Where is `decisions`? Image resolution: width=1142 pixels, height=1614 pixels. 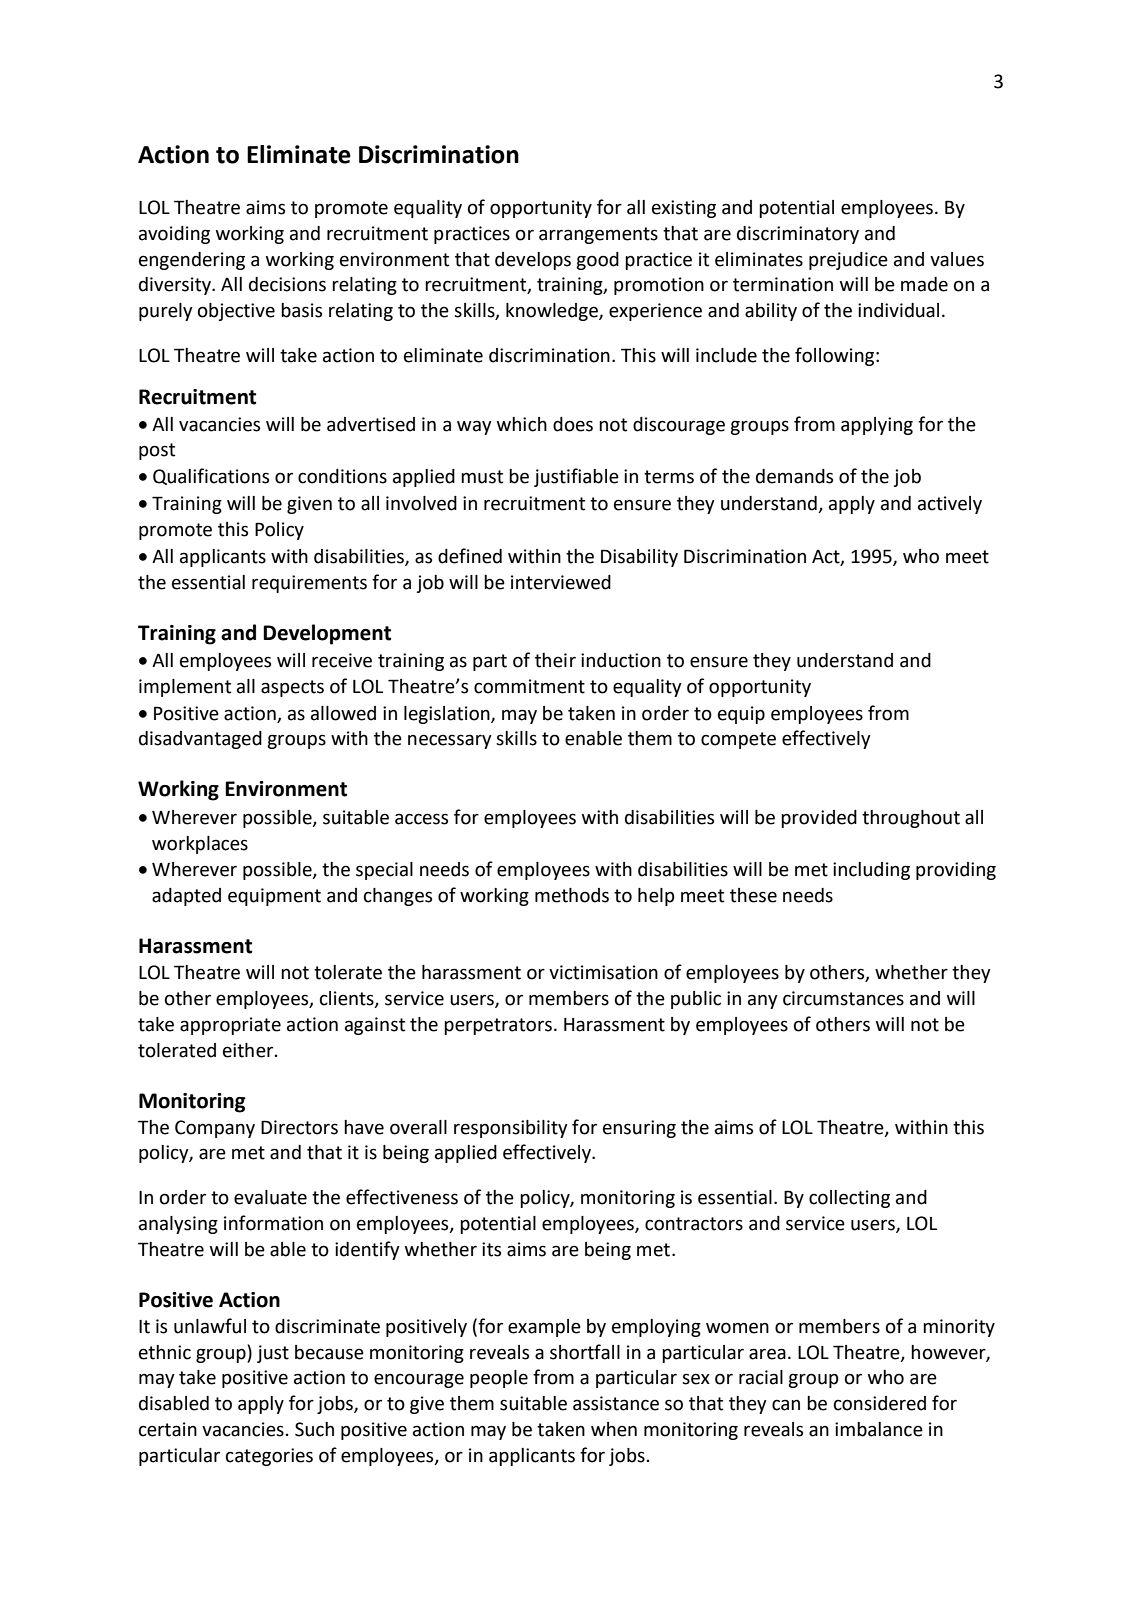
decisions is located at coordinates (287, 284).
